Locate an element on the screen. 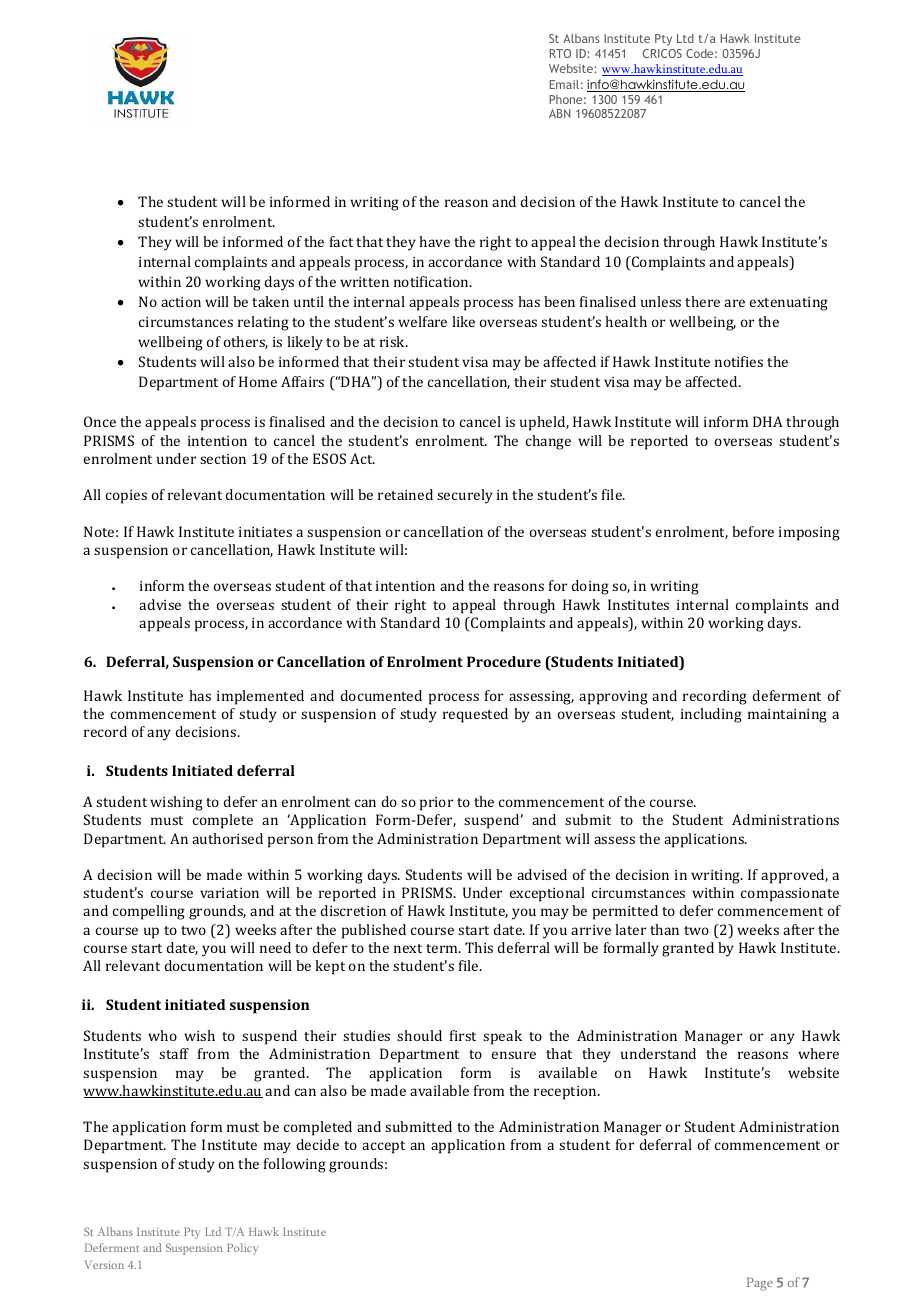 This screenshot has width=924, height=1309. before is located at coordinates (753, 531).
